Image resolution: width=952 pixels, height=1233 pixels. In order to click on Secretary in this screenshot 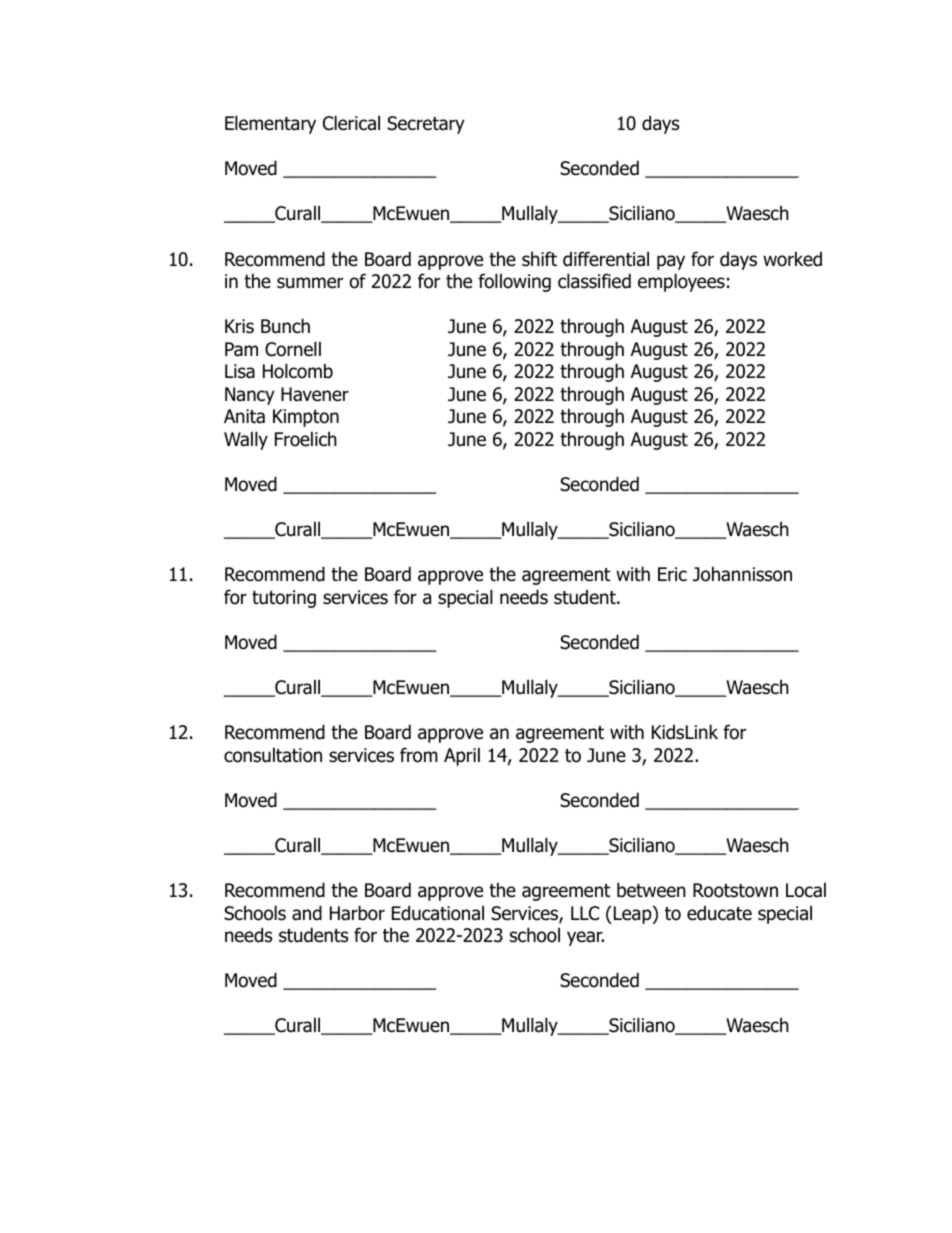, I will do `click(426, 125)`.
